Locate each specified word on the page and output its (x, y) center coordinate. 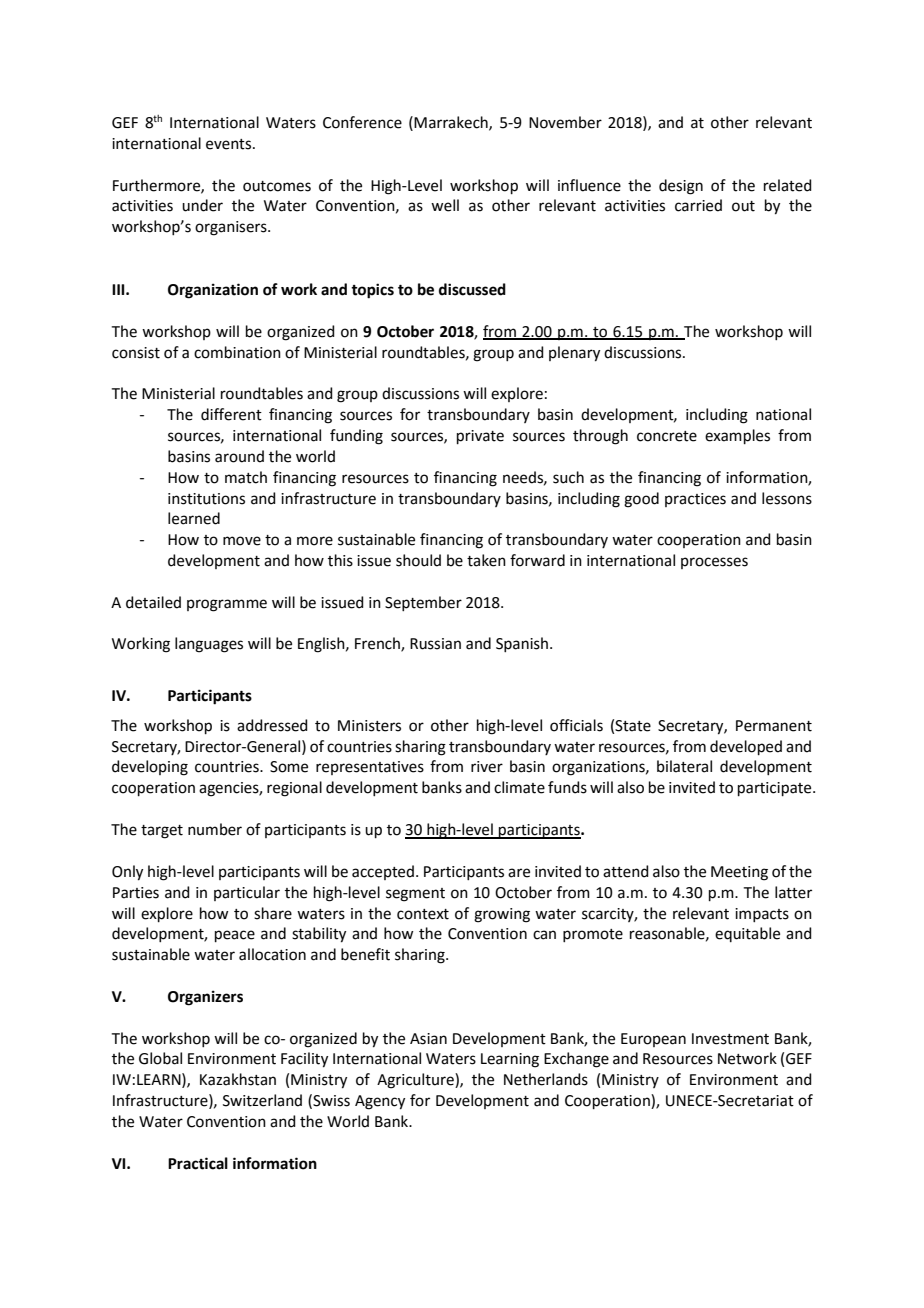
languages (209, 645)
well (445, 205)
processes (714, 563)
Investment (730, 1039)
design (681, 187)
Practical (198, 1163)
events (230, 144)
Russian (435, 644)
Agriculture (416, 1081)
